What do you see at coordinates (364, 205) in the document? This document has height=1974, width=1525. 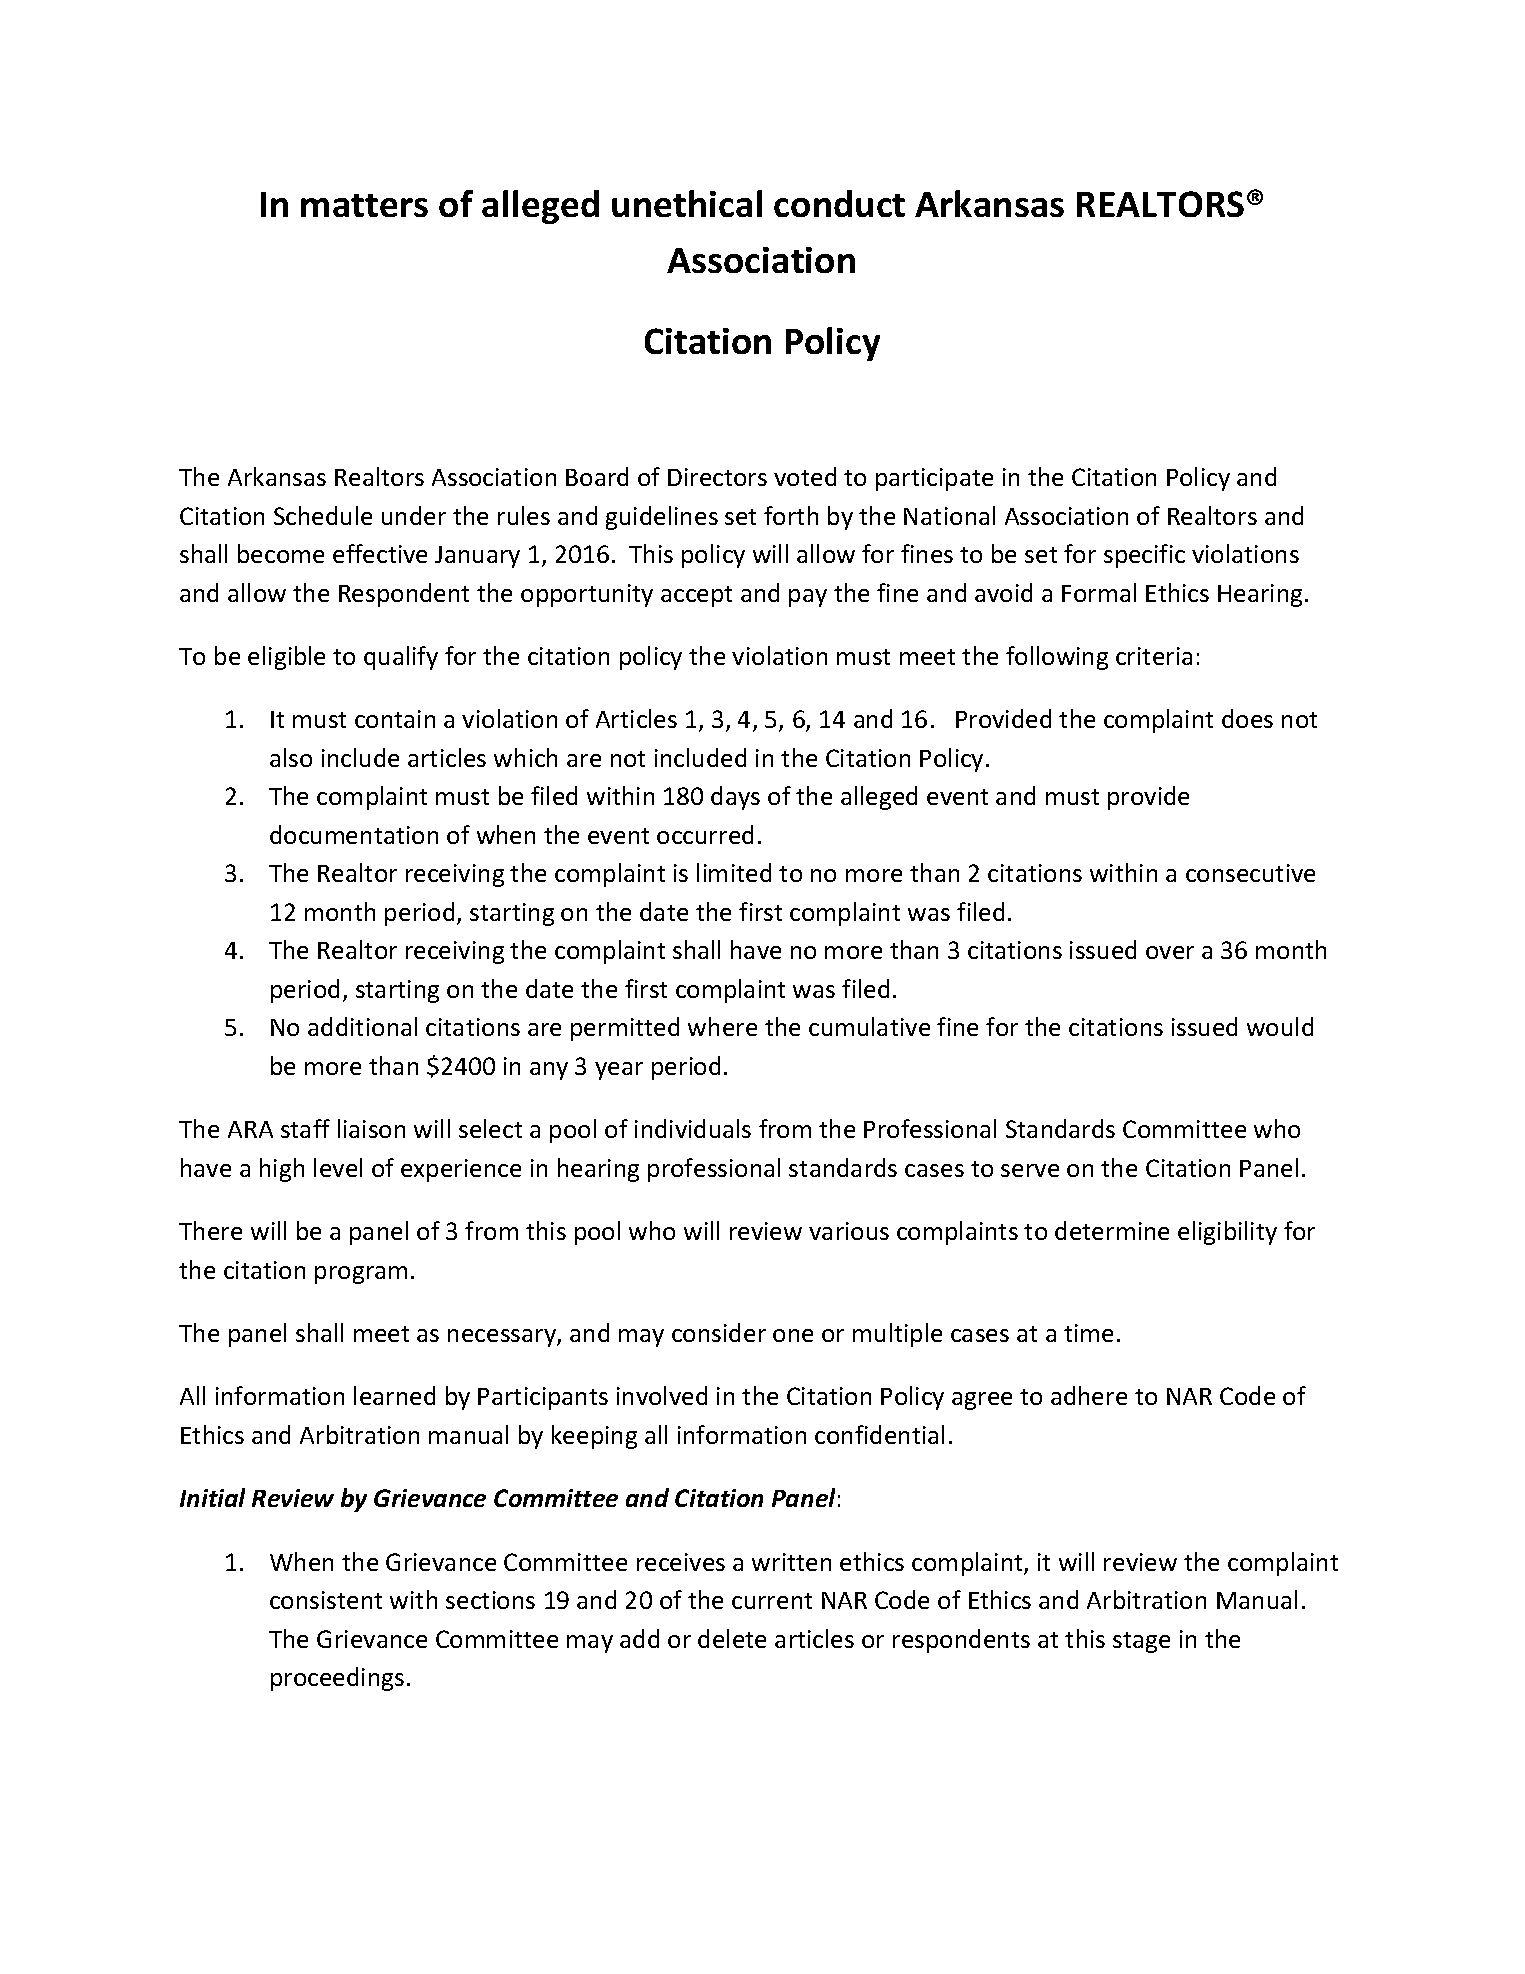 I see `matters` at bounding box center [364, 205].
